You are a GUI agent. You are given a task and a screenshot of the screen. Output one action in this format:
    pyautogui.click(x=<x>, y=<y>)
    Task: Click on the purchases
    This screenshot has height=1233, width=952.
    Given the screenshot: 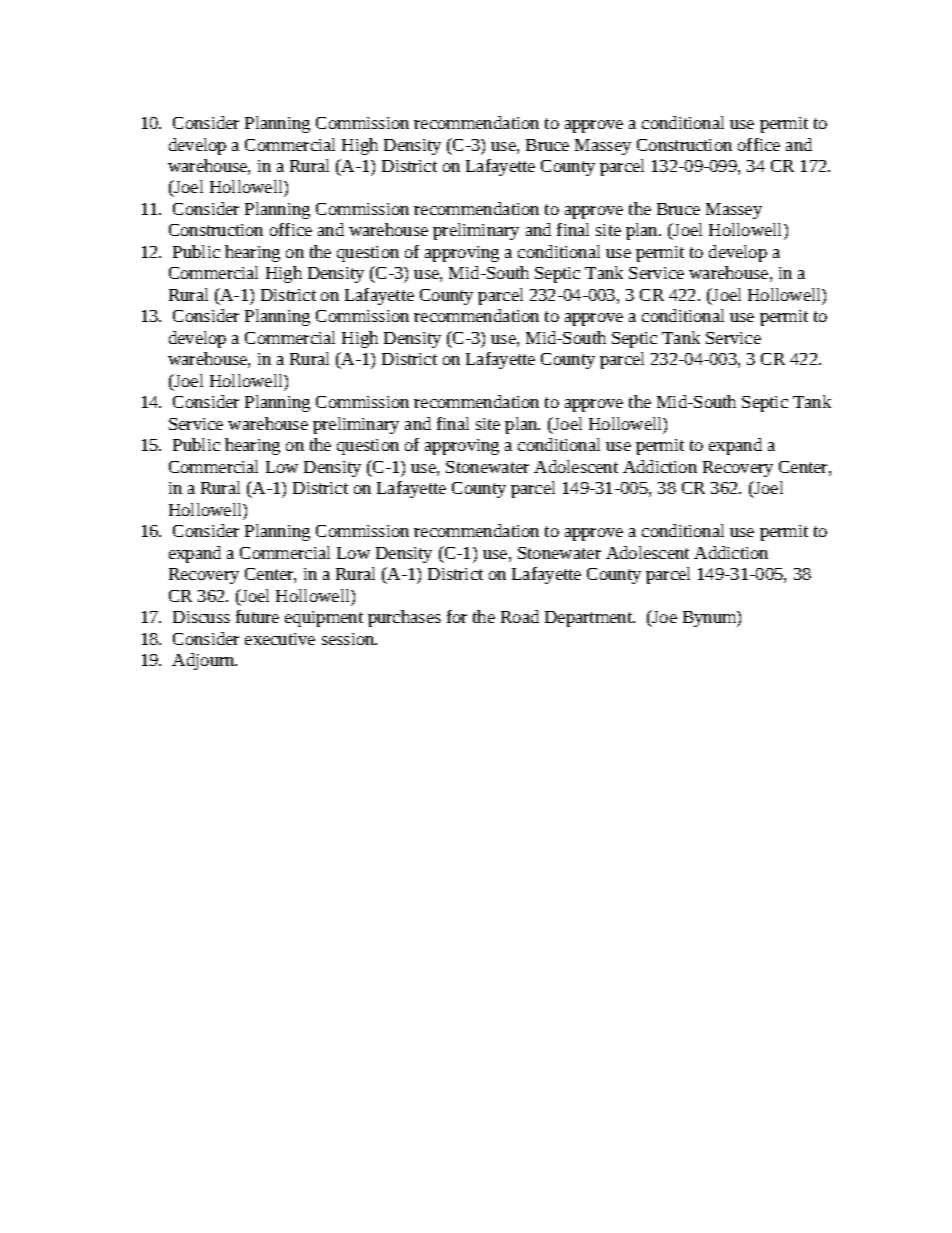 What is the action you would take?
    pyautogui.click(x=404, y=618)
